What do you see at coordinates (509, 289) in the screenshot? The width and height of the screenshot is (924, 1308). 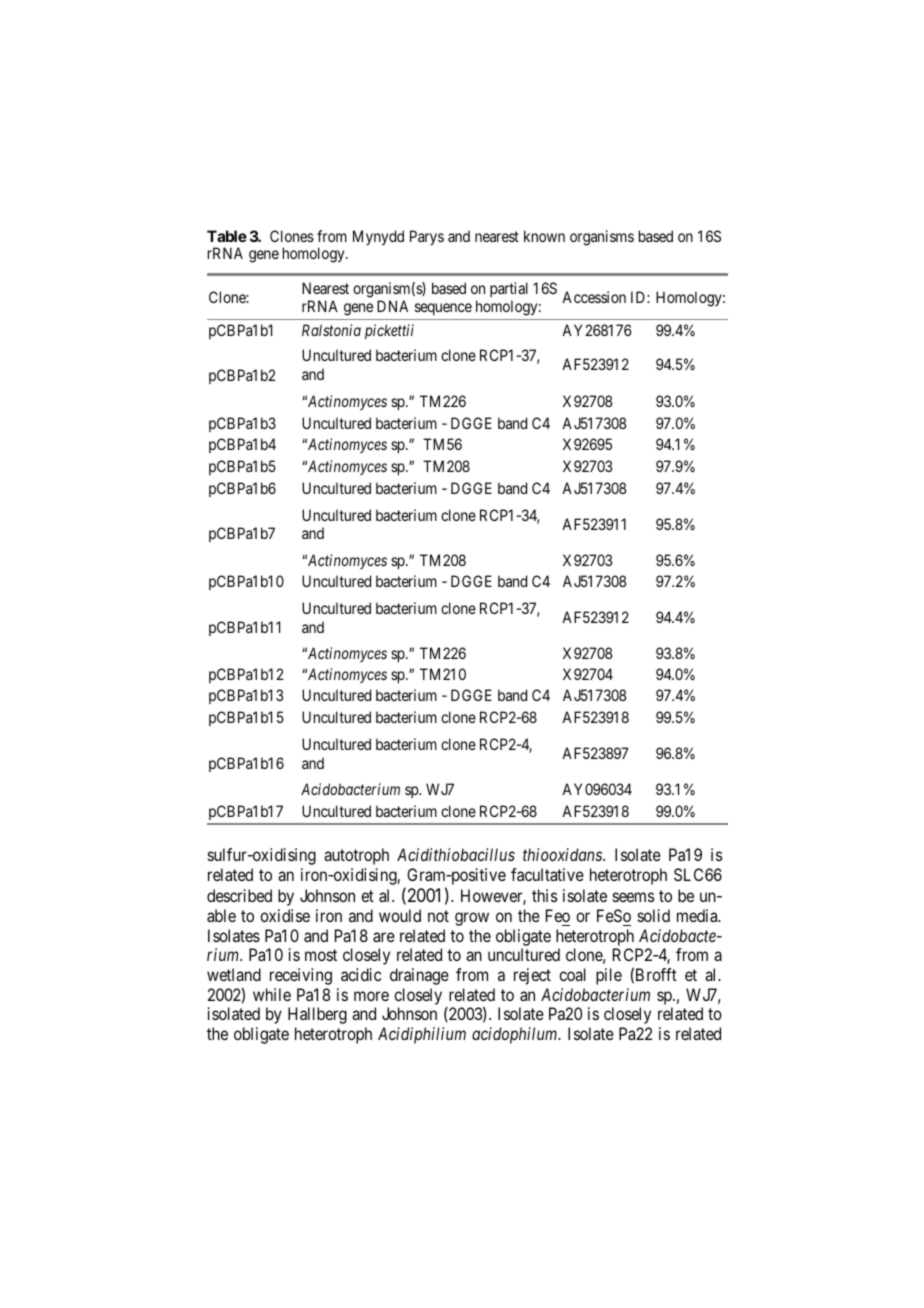 I see `partial` at bounding box center [509, 289].
